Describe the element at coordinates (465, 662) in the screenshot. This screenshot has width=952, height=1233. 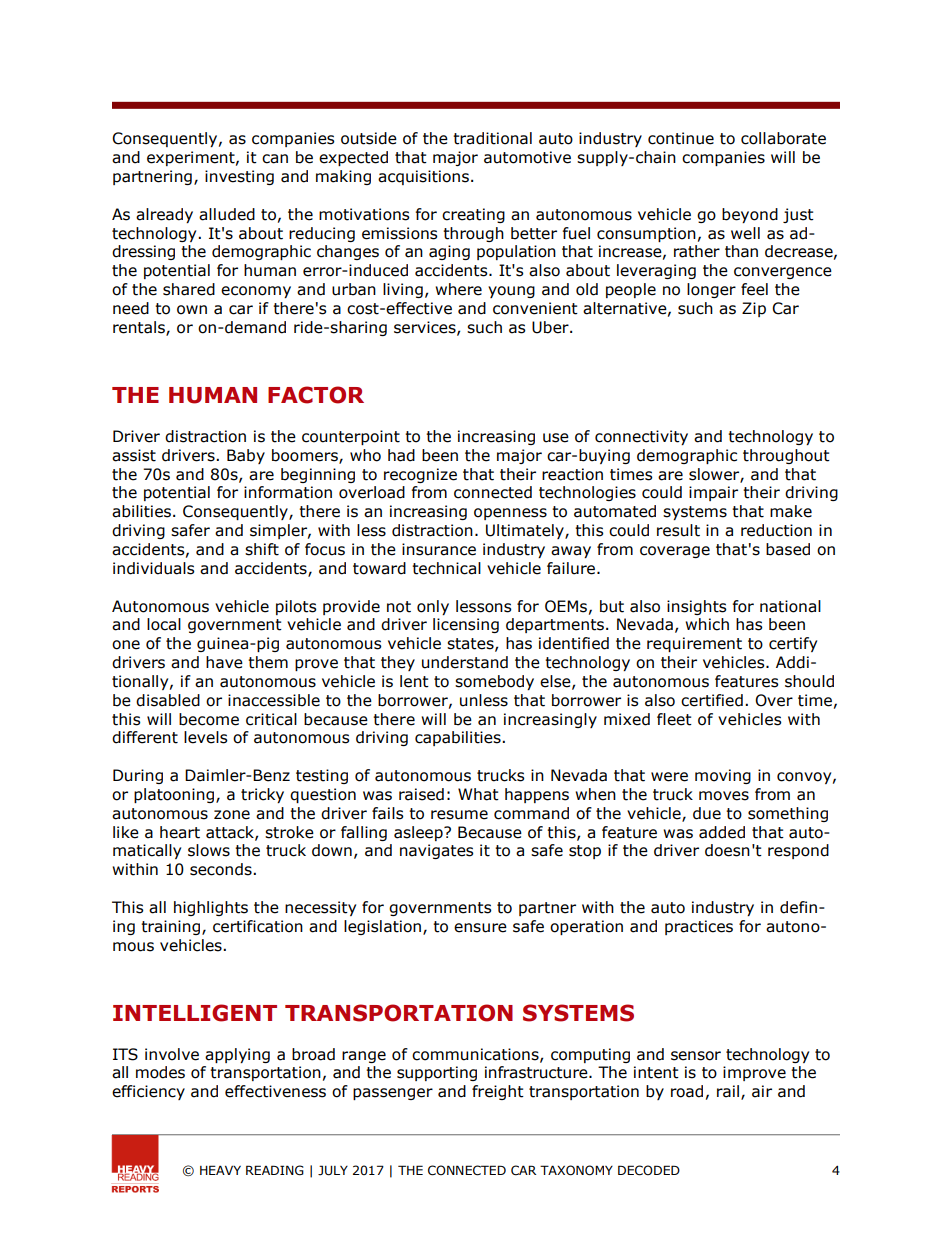
I see `understand` at that location.
